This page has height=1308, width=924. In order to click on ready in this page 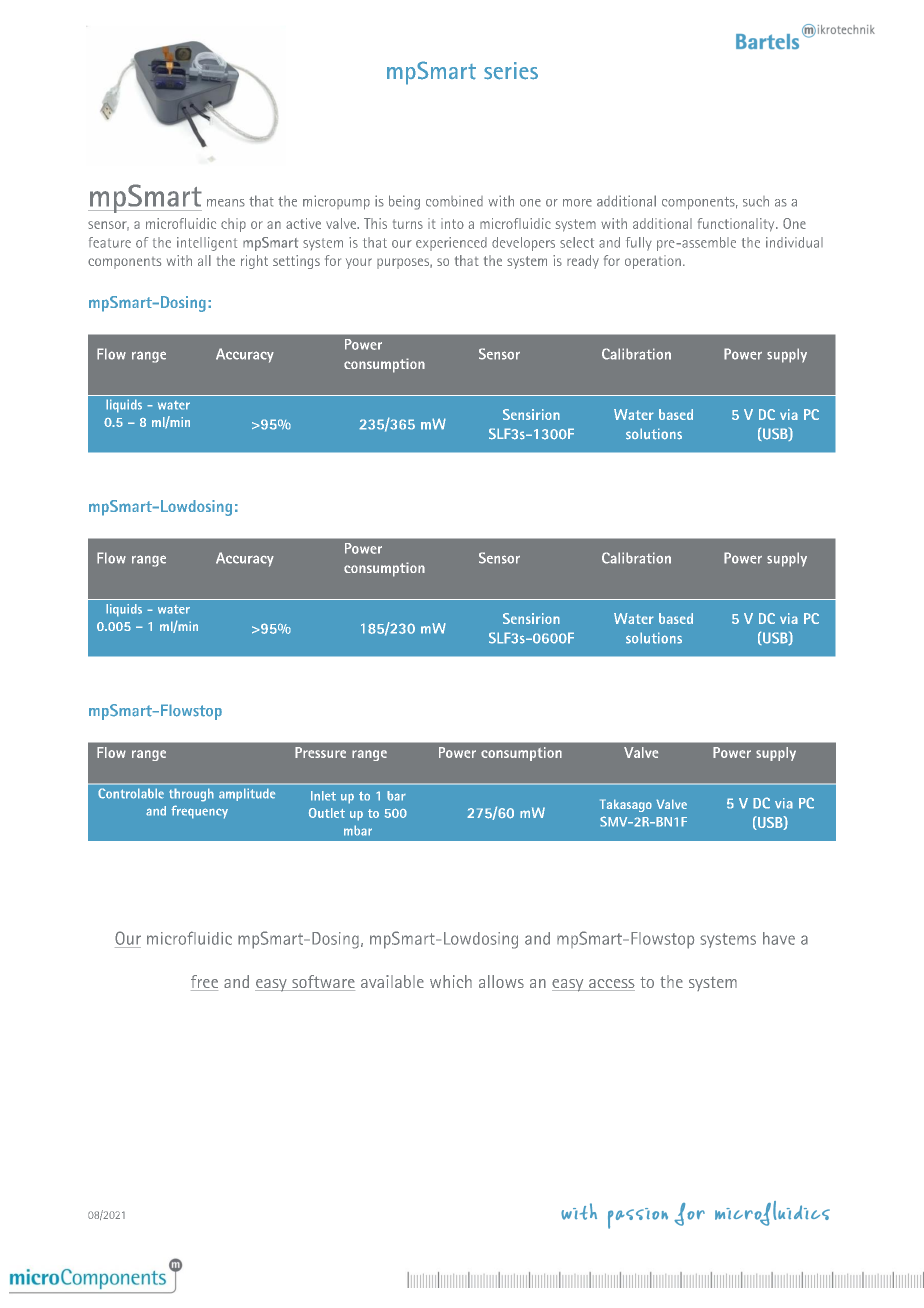, I will do `click(583, 262)`.
